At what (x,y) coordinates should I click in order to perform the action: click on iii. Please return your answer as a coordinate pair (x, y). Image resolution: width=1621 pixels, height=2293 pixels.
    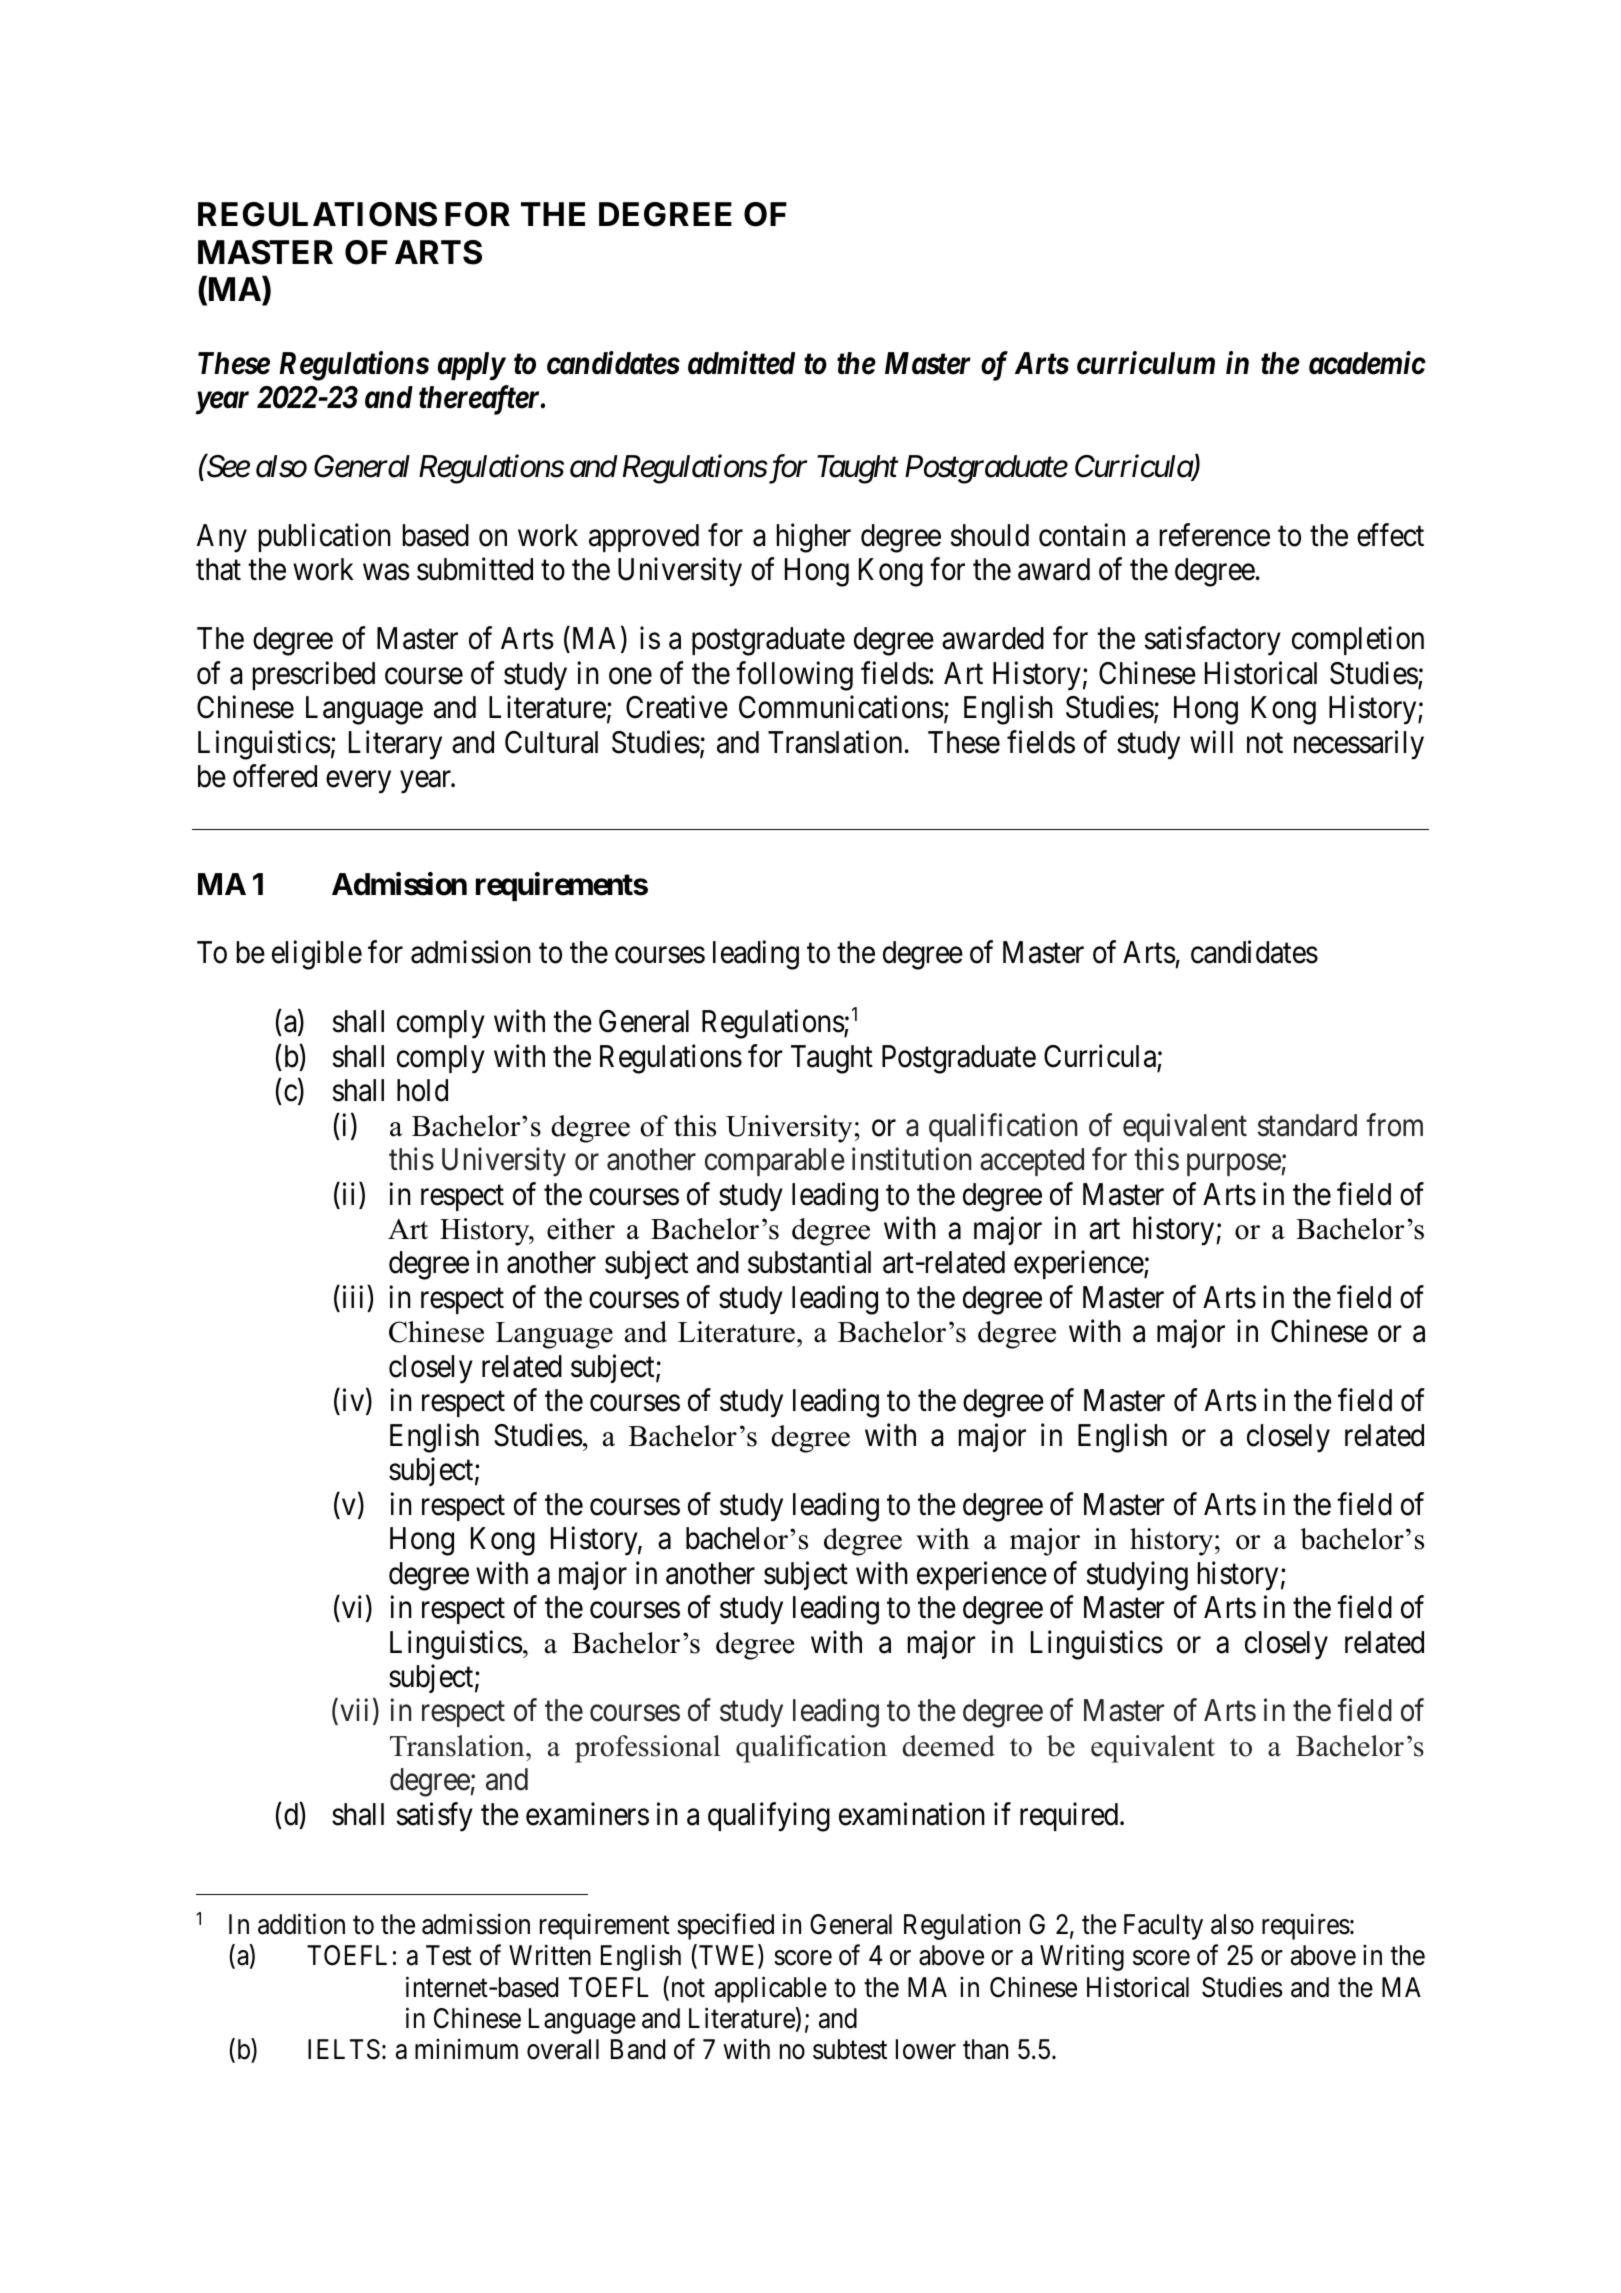
    Looking at the image, I should click on (353, 1296).
